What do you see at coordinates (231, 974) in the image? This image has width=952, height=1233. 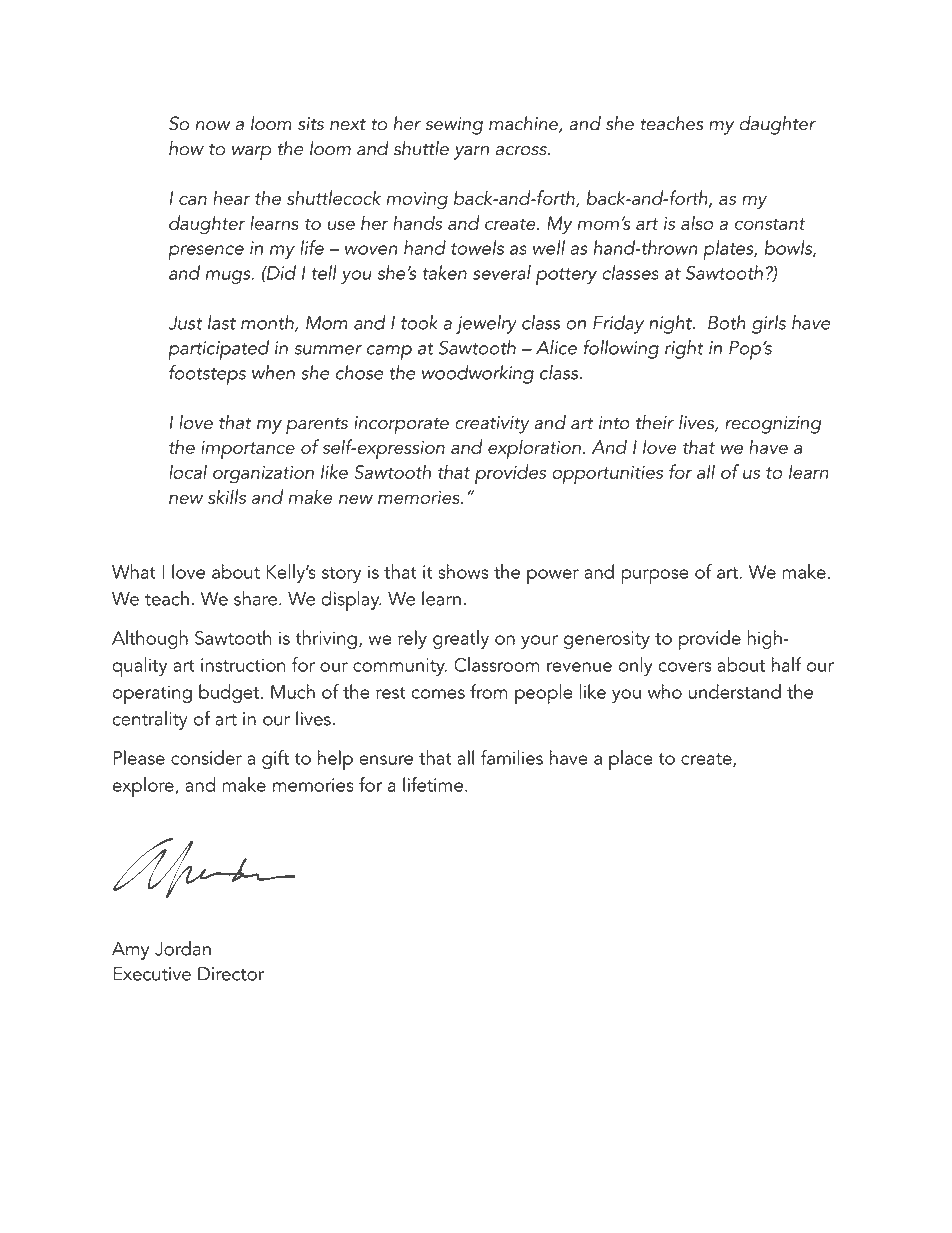 I see `Director` at bounding box center [231, 974].
